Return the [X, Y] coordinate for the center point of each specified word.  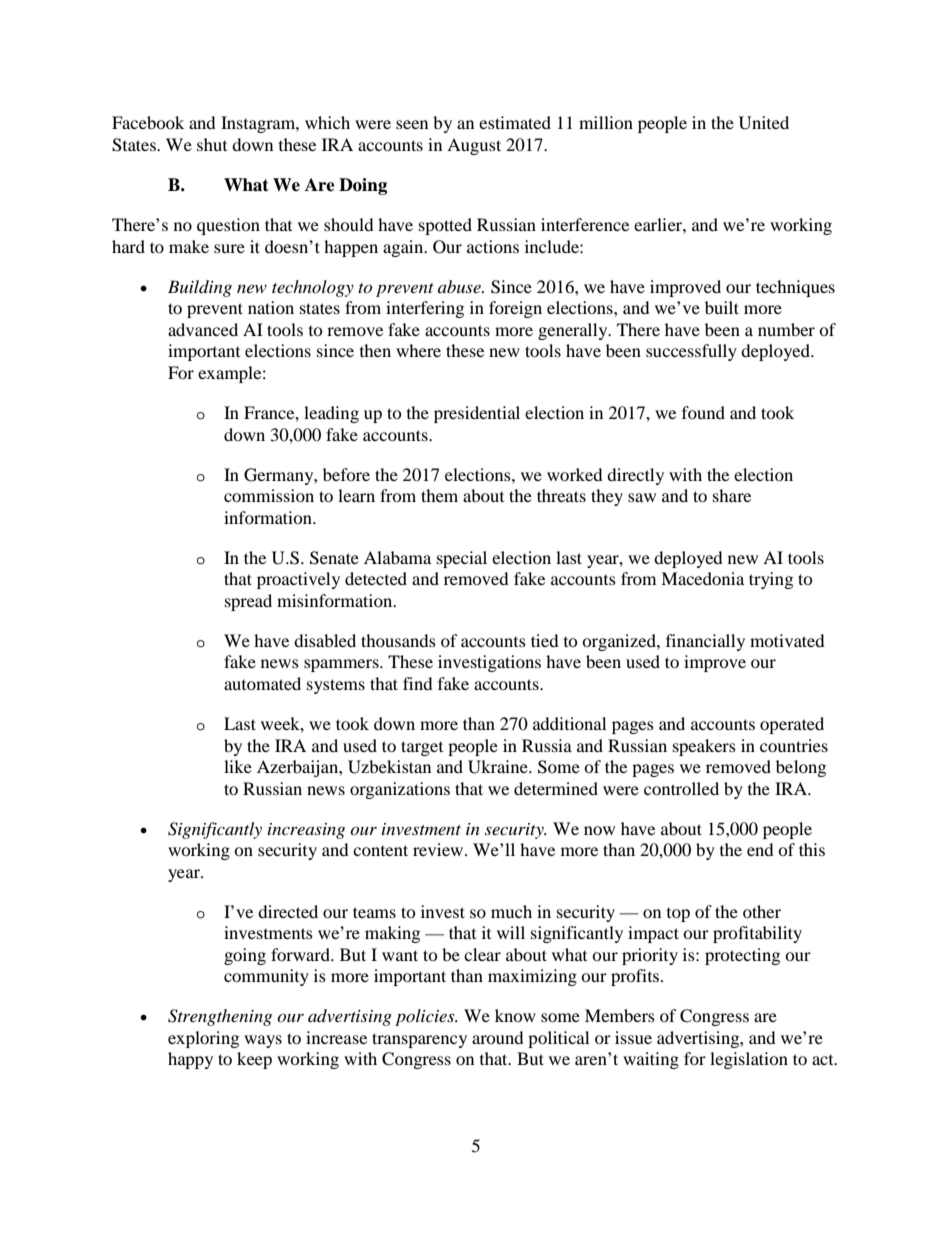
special [462, 559]
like [238, 766]
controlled [681, 788]
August [474, 146]
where [418, 350]
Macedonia [702, 578]
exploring [203, 1039]
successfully [691, 352]
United [764, 123]
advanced [203, 329]
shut [212, 144]
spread [248, 602]
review [439, 849]
